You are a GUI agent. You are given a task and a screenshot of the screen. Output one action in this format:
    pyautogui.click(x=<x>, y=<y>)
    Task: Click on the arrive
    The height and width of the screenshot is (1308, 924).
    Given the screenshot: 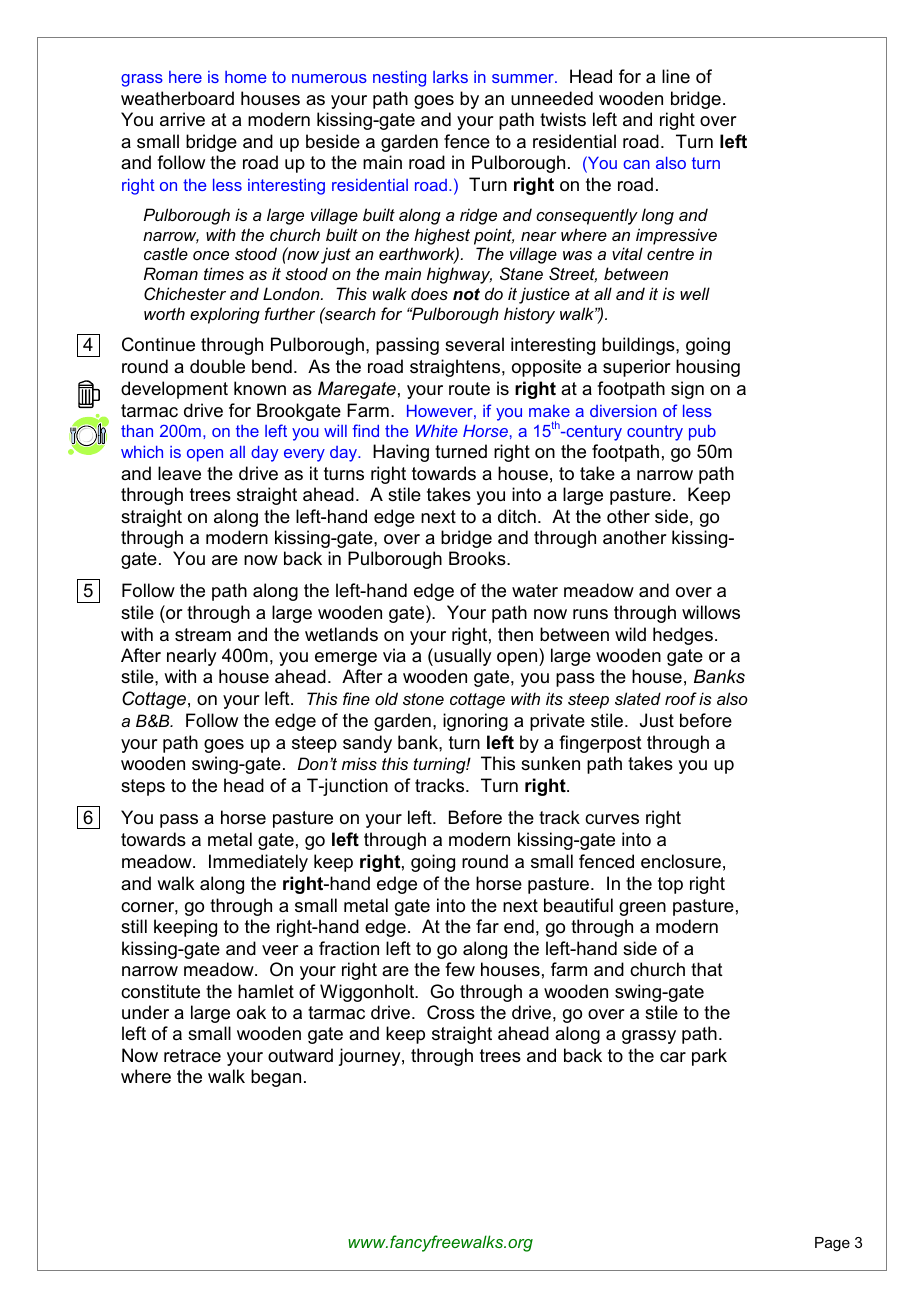 What is the action you would take?
    pyautogui.click(x=182, y=119)
